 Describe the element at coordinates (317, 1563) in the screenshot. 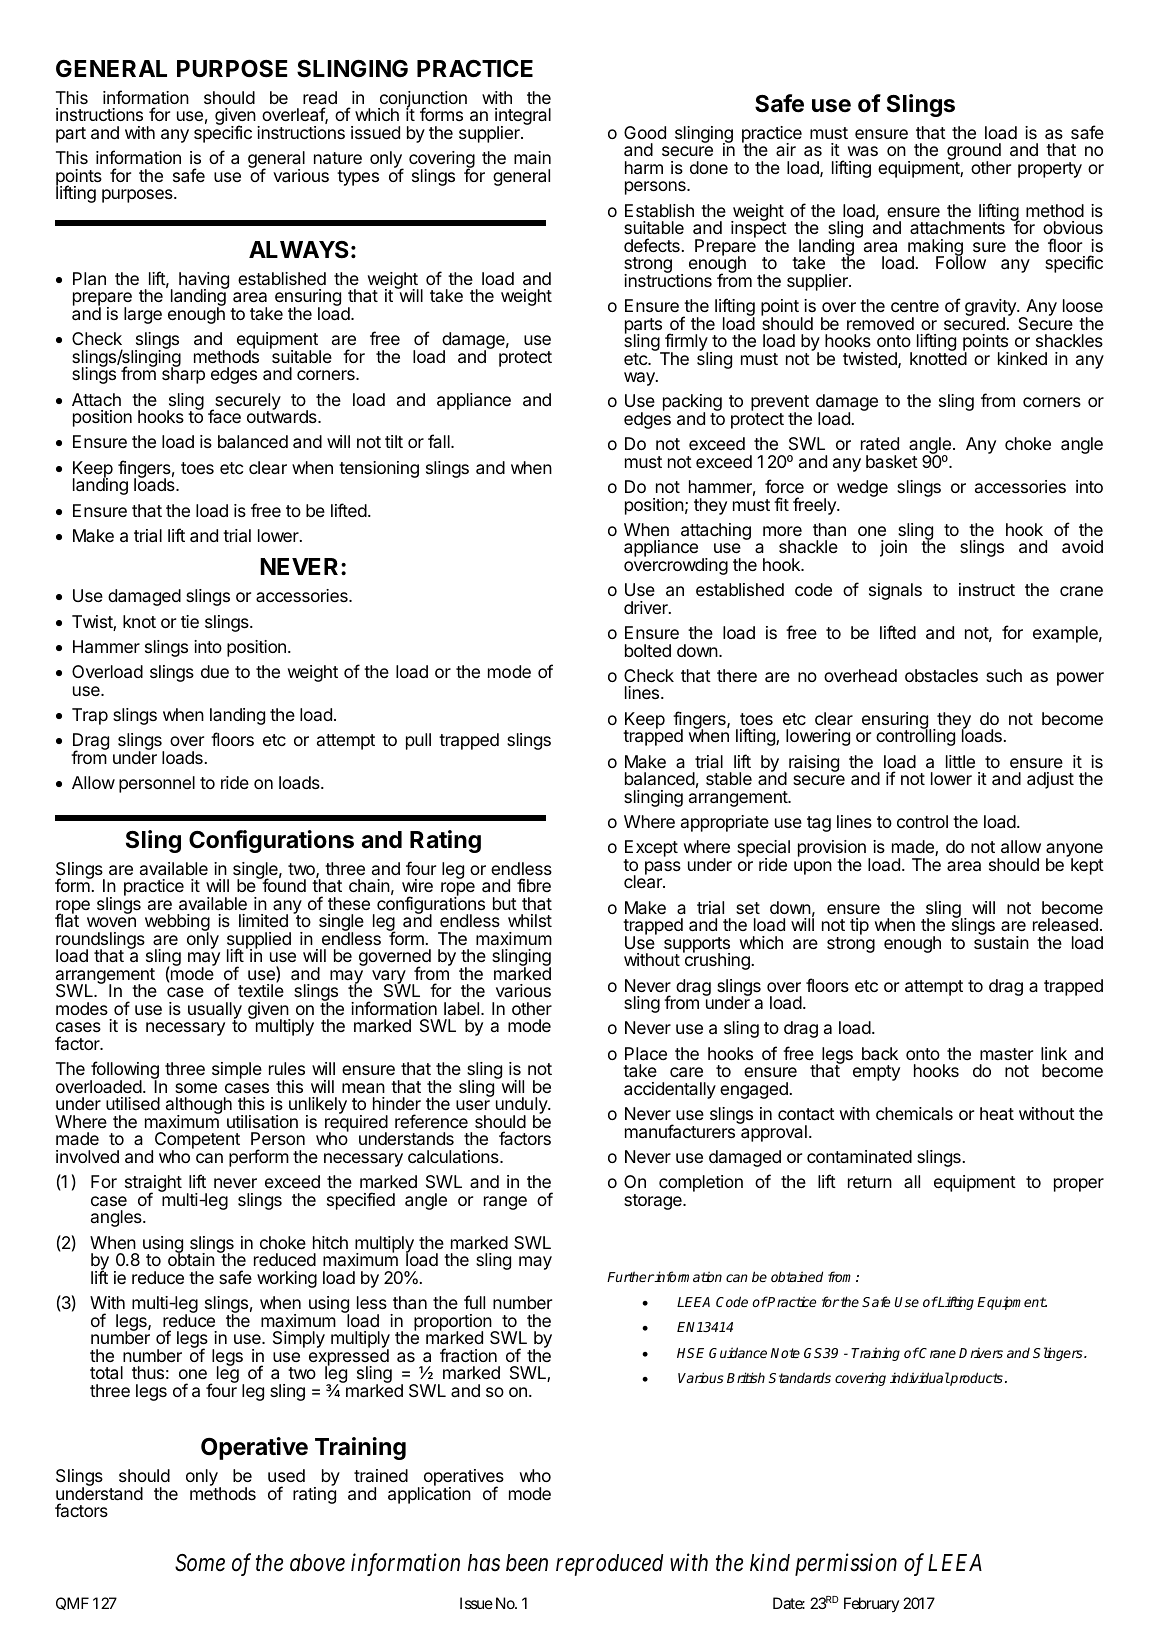

I see `above` at that location.
